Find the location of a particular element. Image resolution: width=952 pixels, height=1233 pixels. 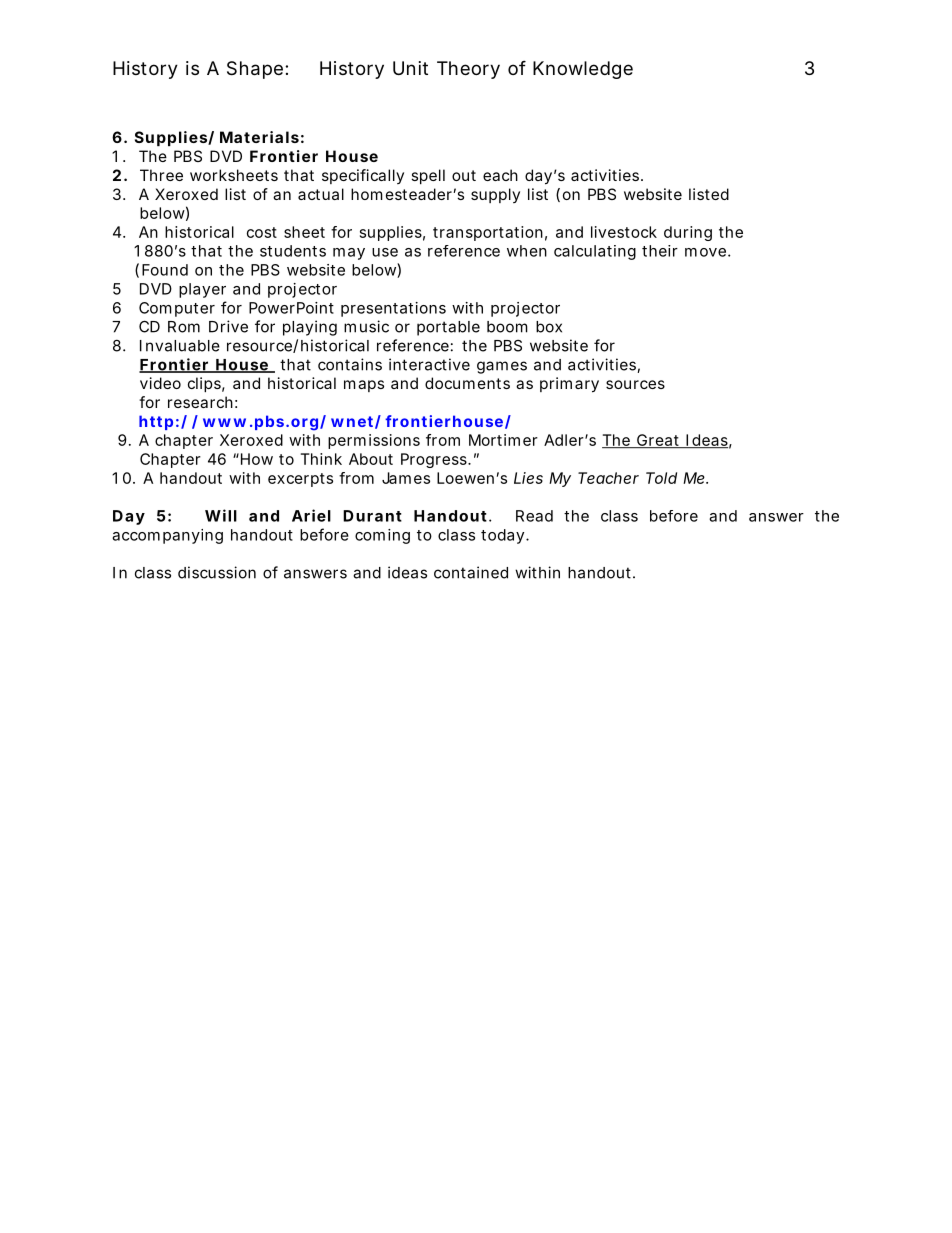

Theory is located at coordinates (468, 70).
